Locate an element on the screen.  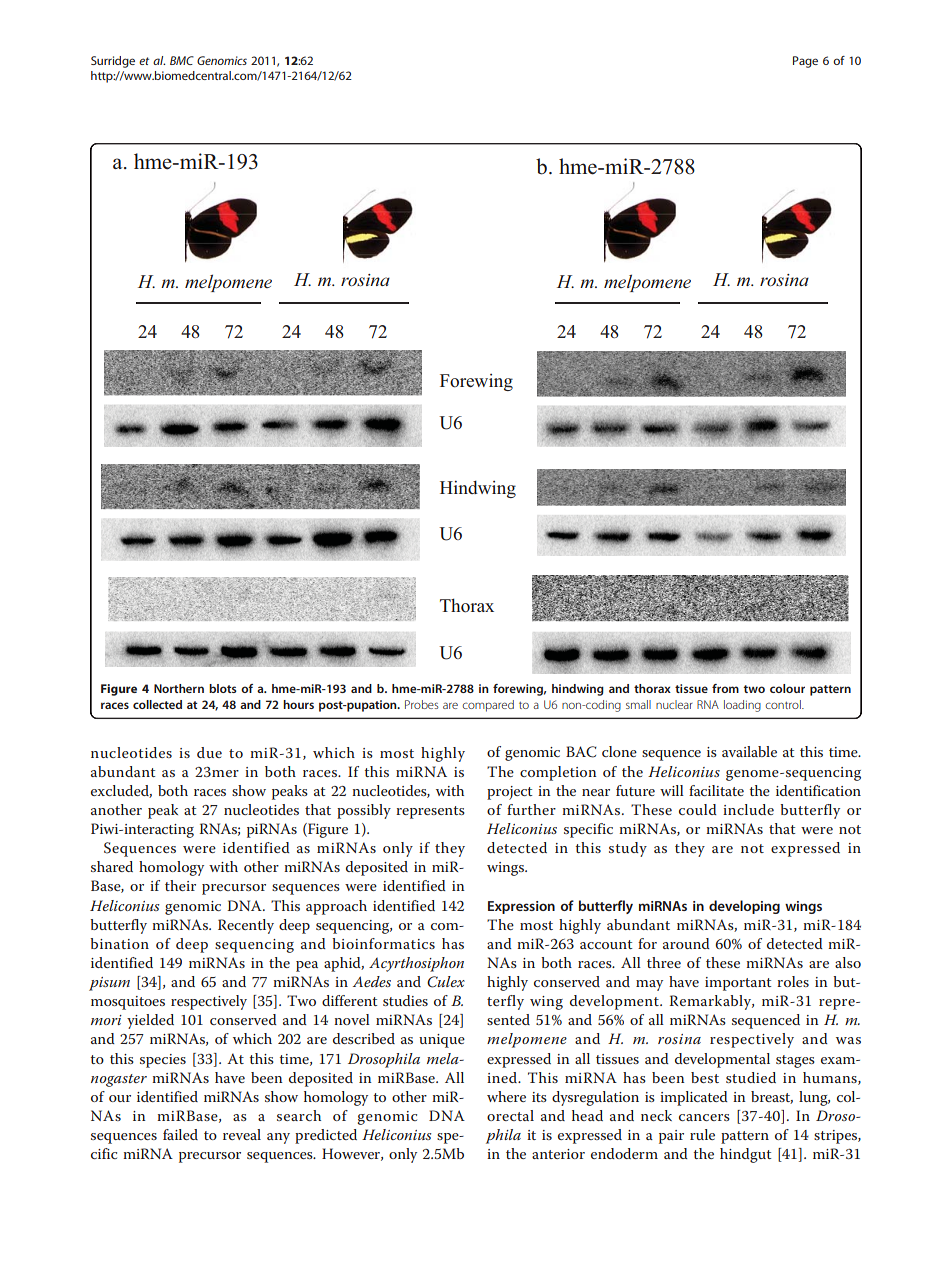
Northern is located at coordinates (179, 688).
